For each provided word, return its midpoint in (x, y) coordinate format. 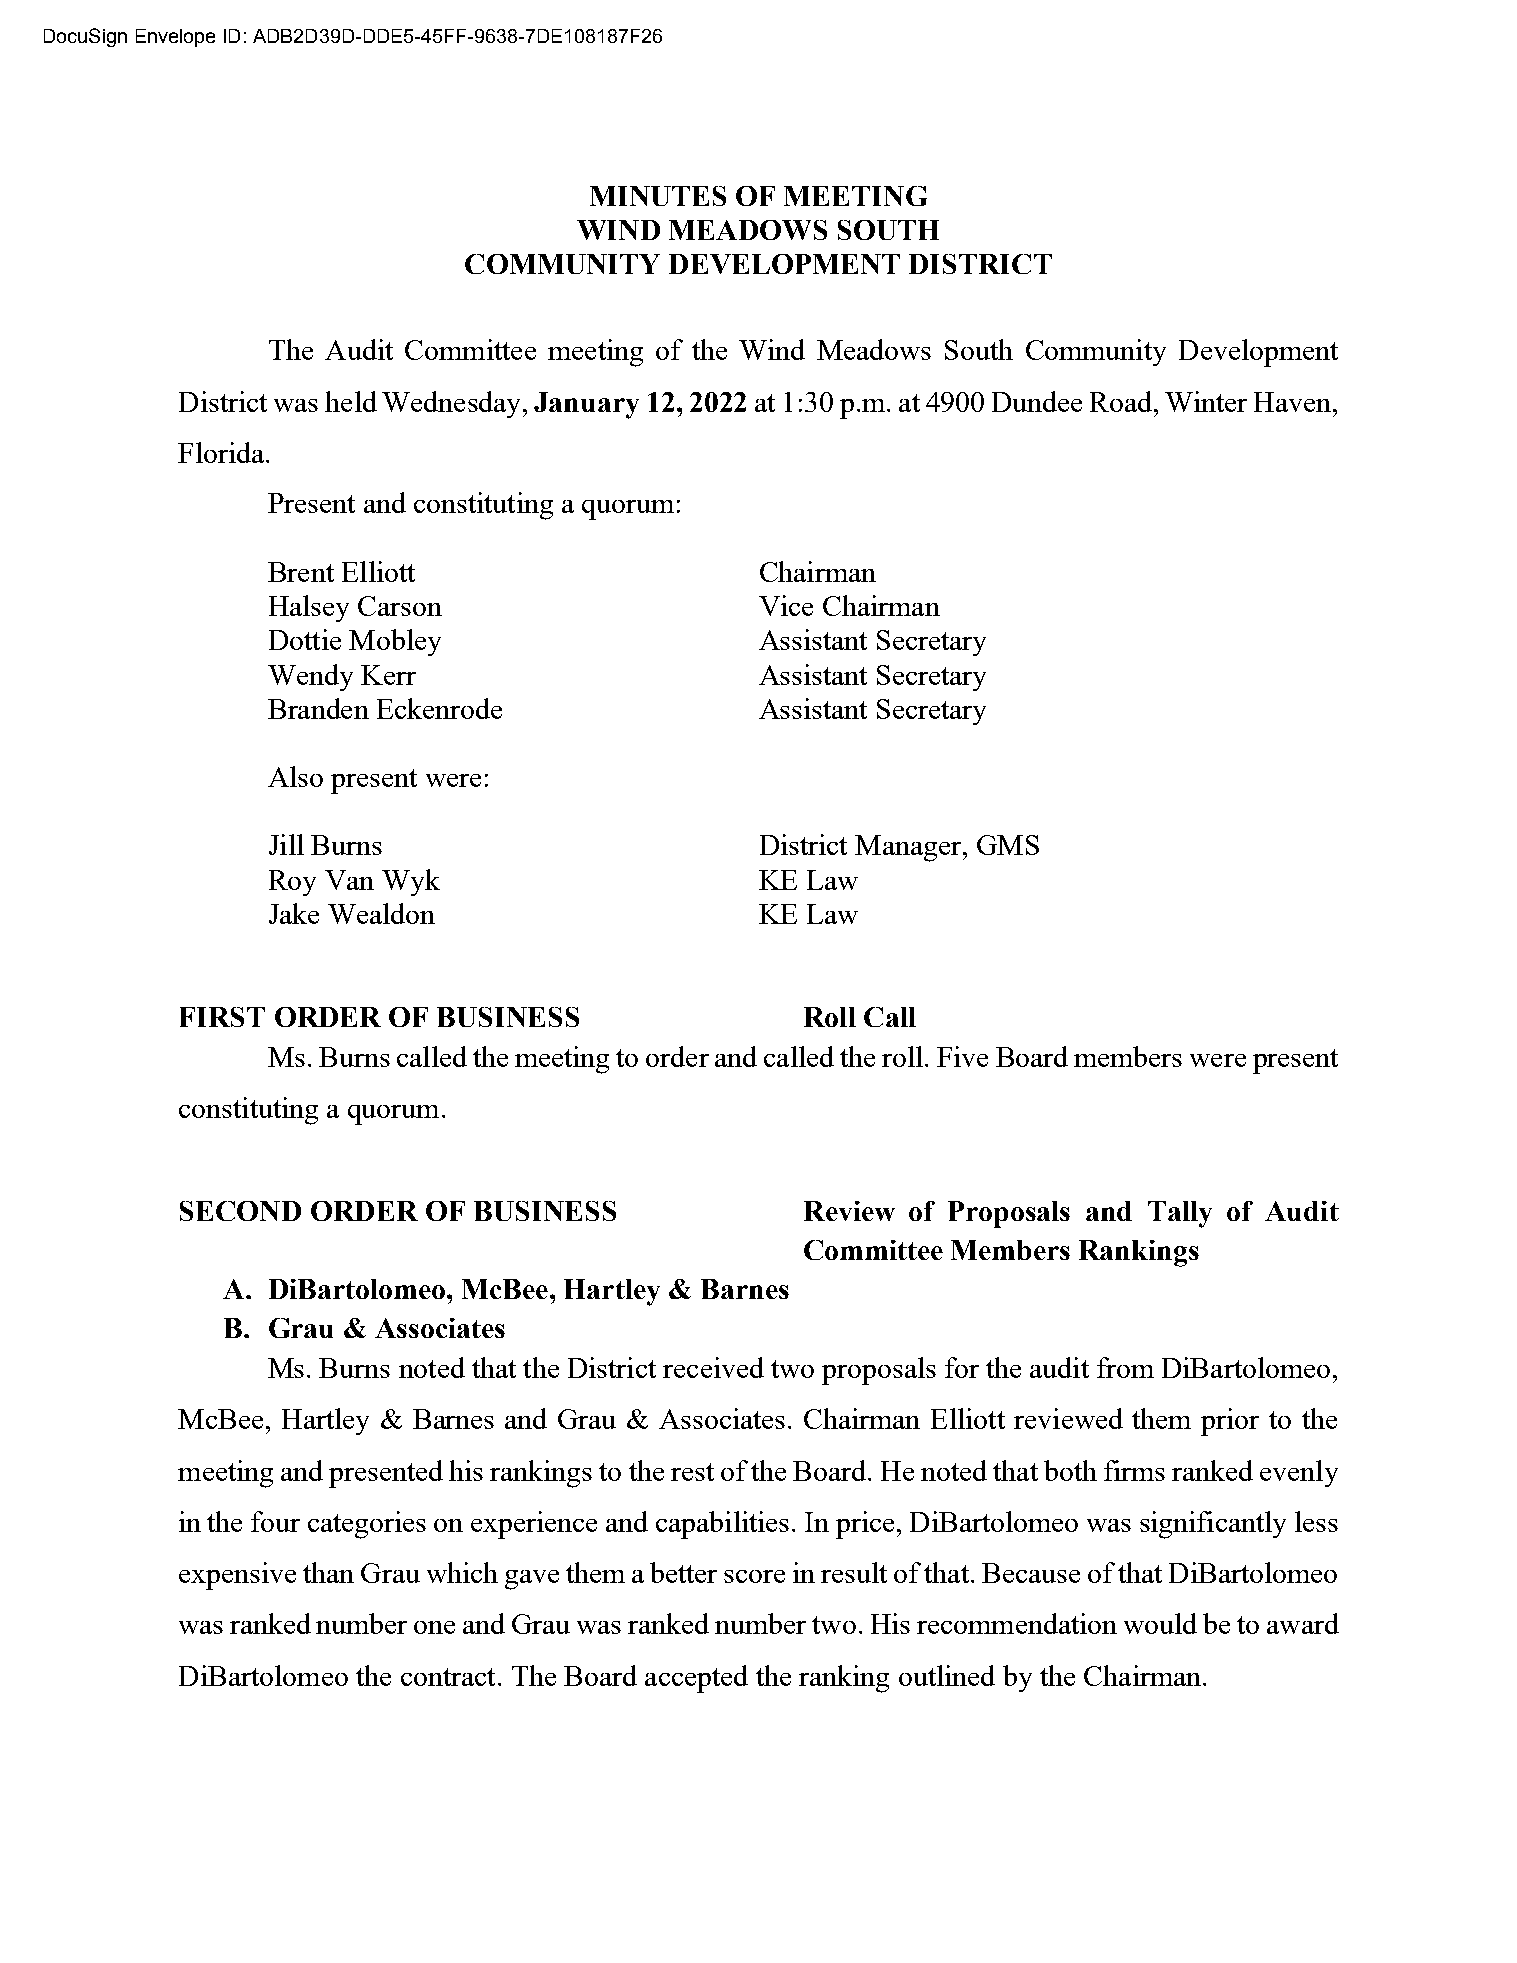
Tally (1180, 1214)
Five (962, 1056)
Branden (318, 708)
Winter (1206, 401)
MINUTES (658, 196)
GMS (1008, 845)
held (351, 401)
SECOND (240, 1211)
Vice (786, 605)
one (434, 1627)
